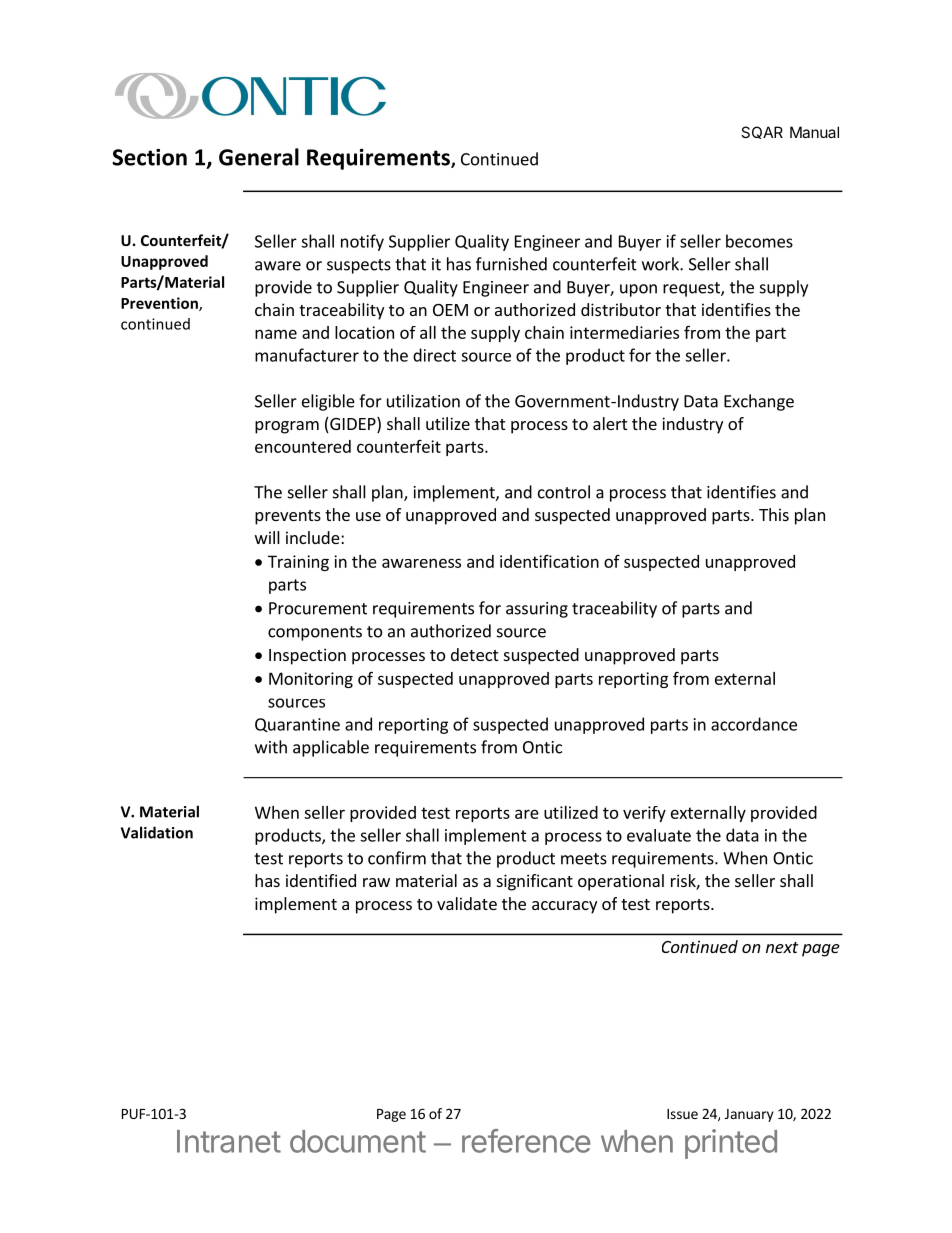  What do you see at coordinates (288, 517) in the image?
I see `prevents` at bounding box center [288, 517].
